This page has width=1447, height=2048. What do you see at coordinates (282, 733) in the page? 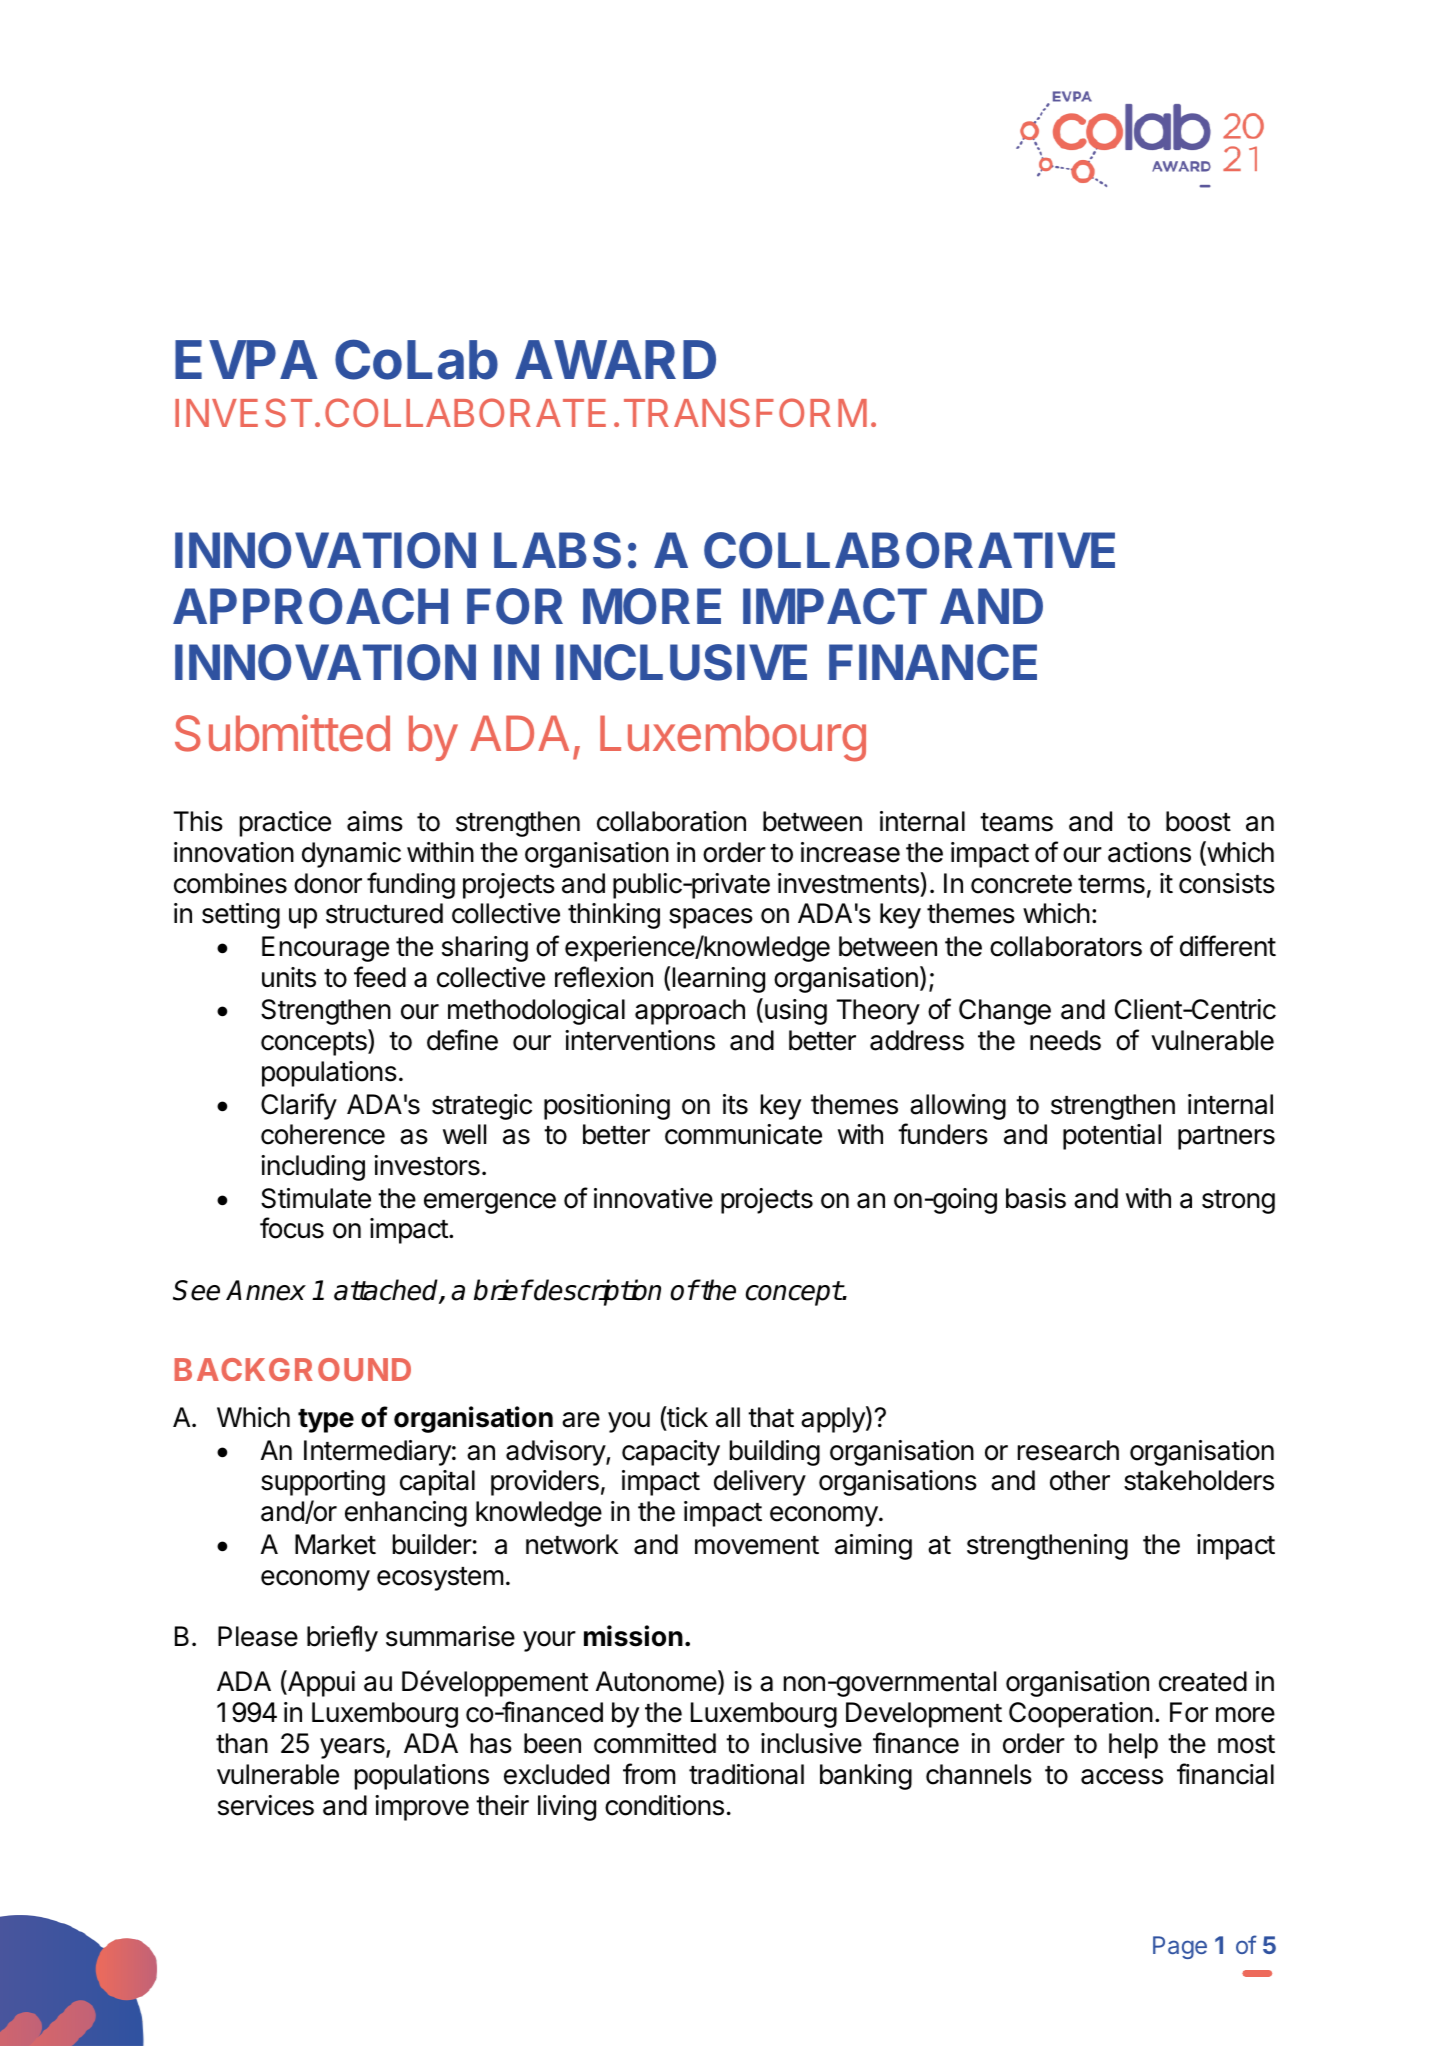
I see `Submitted` at bounding box center [282, 733].
